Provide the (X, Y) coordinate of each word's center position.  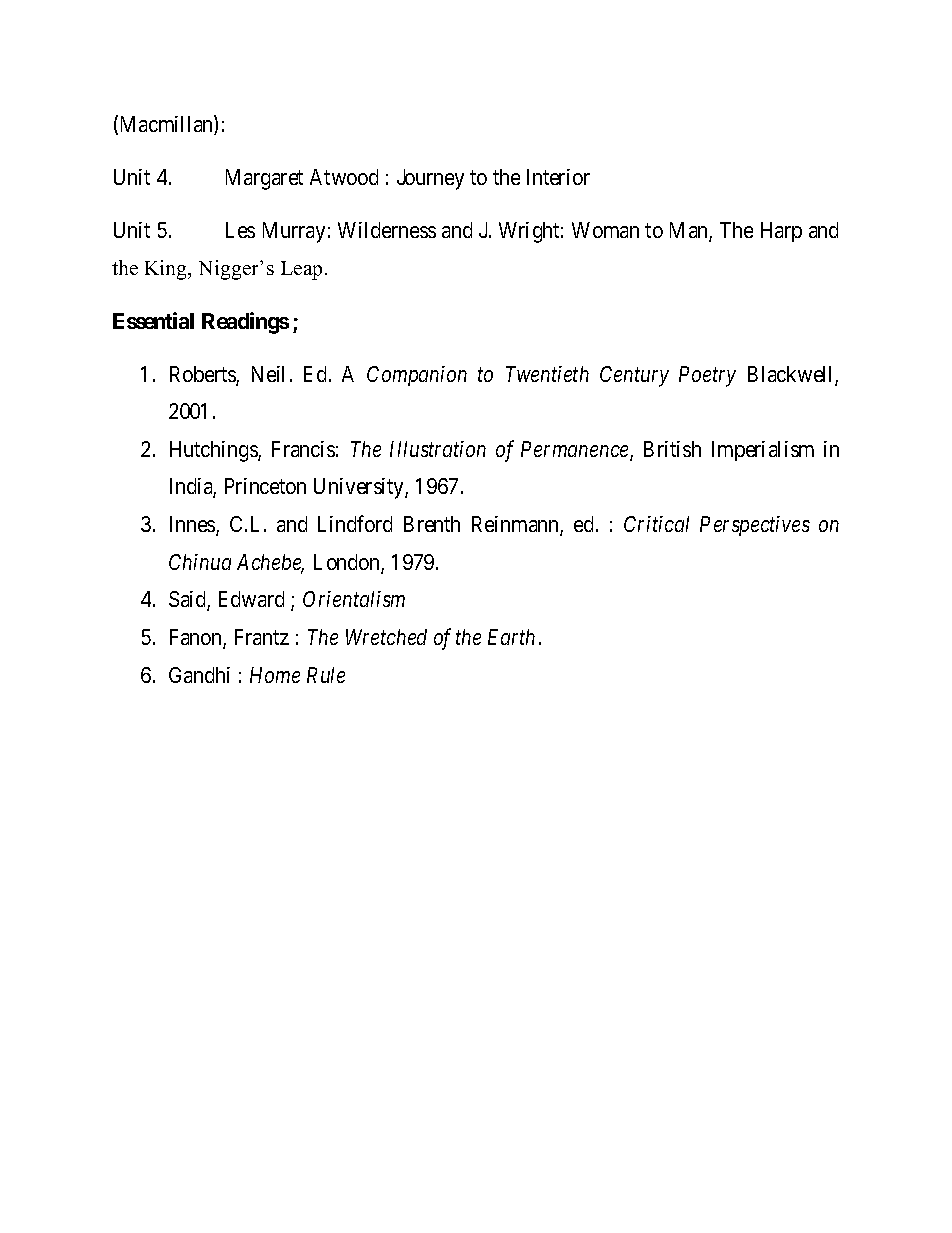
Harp (781, 232)
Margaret (264, 179)
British (672, 449)
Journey (430, 179)
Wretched (386, 637)
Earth (511, 637)
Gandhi (199, 675)
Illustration (438, 449)
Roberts (203, 375)
